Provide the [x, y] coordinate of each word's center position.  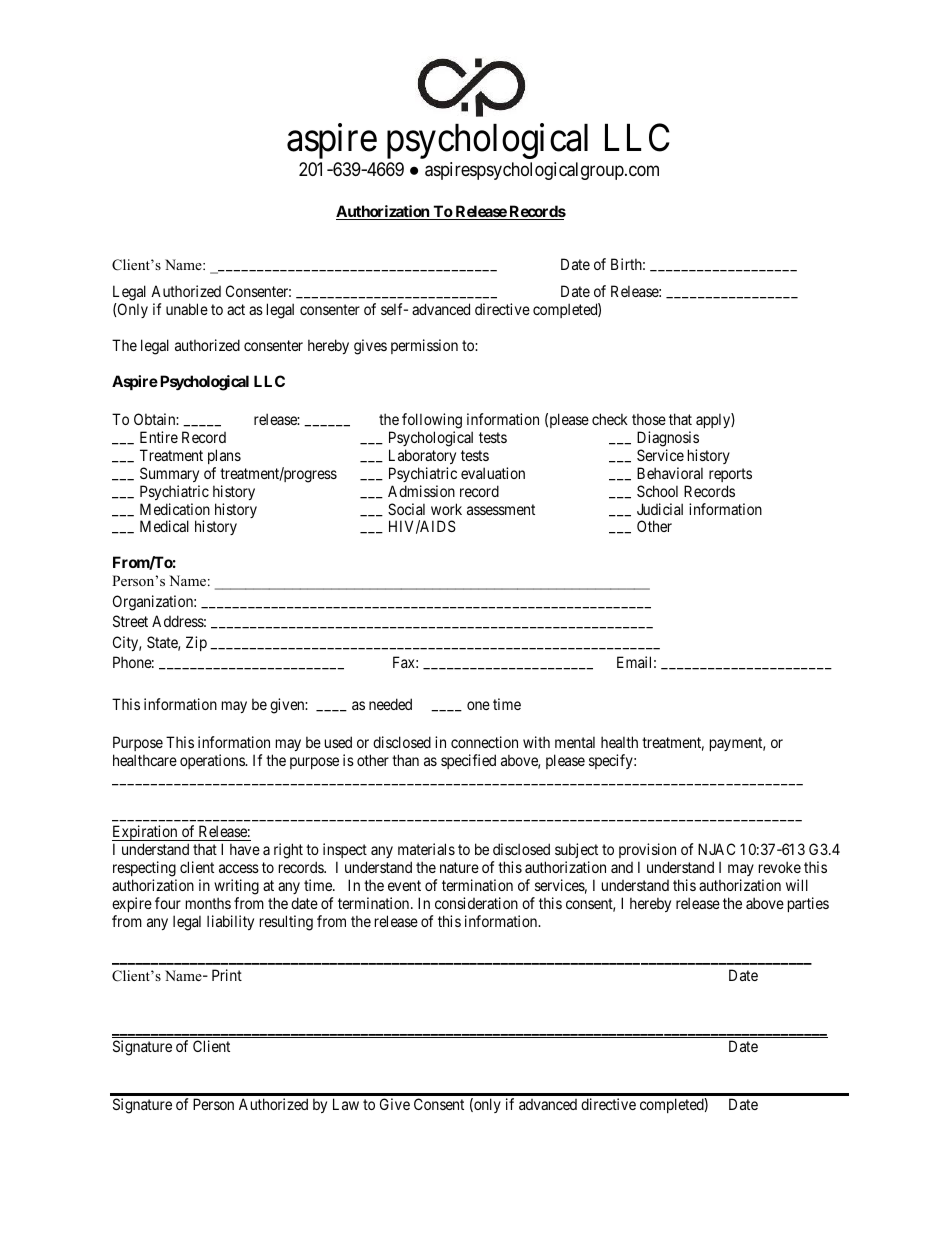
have [245, 849]
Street [130, 621]
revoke [780, 867]
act [236, 309]
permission [424, 346]
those [649, 419]
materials [426, 849]
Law [346, 1104]
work [446, 509]
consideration [476, 903]
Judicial [660, 509]
